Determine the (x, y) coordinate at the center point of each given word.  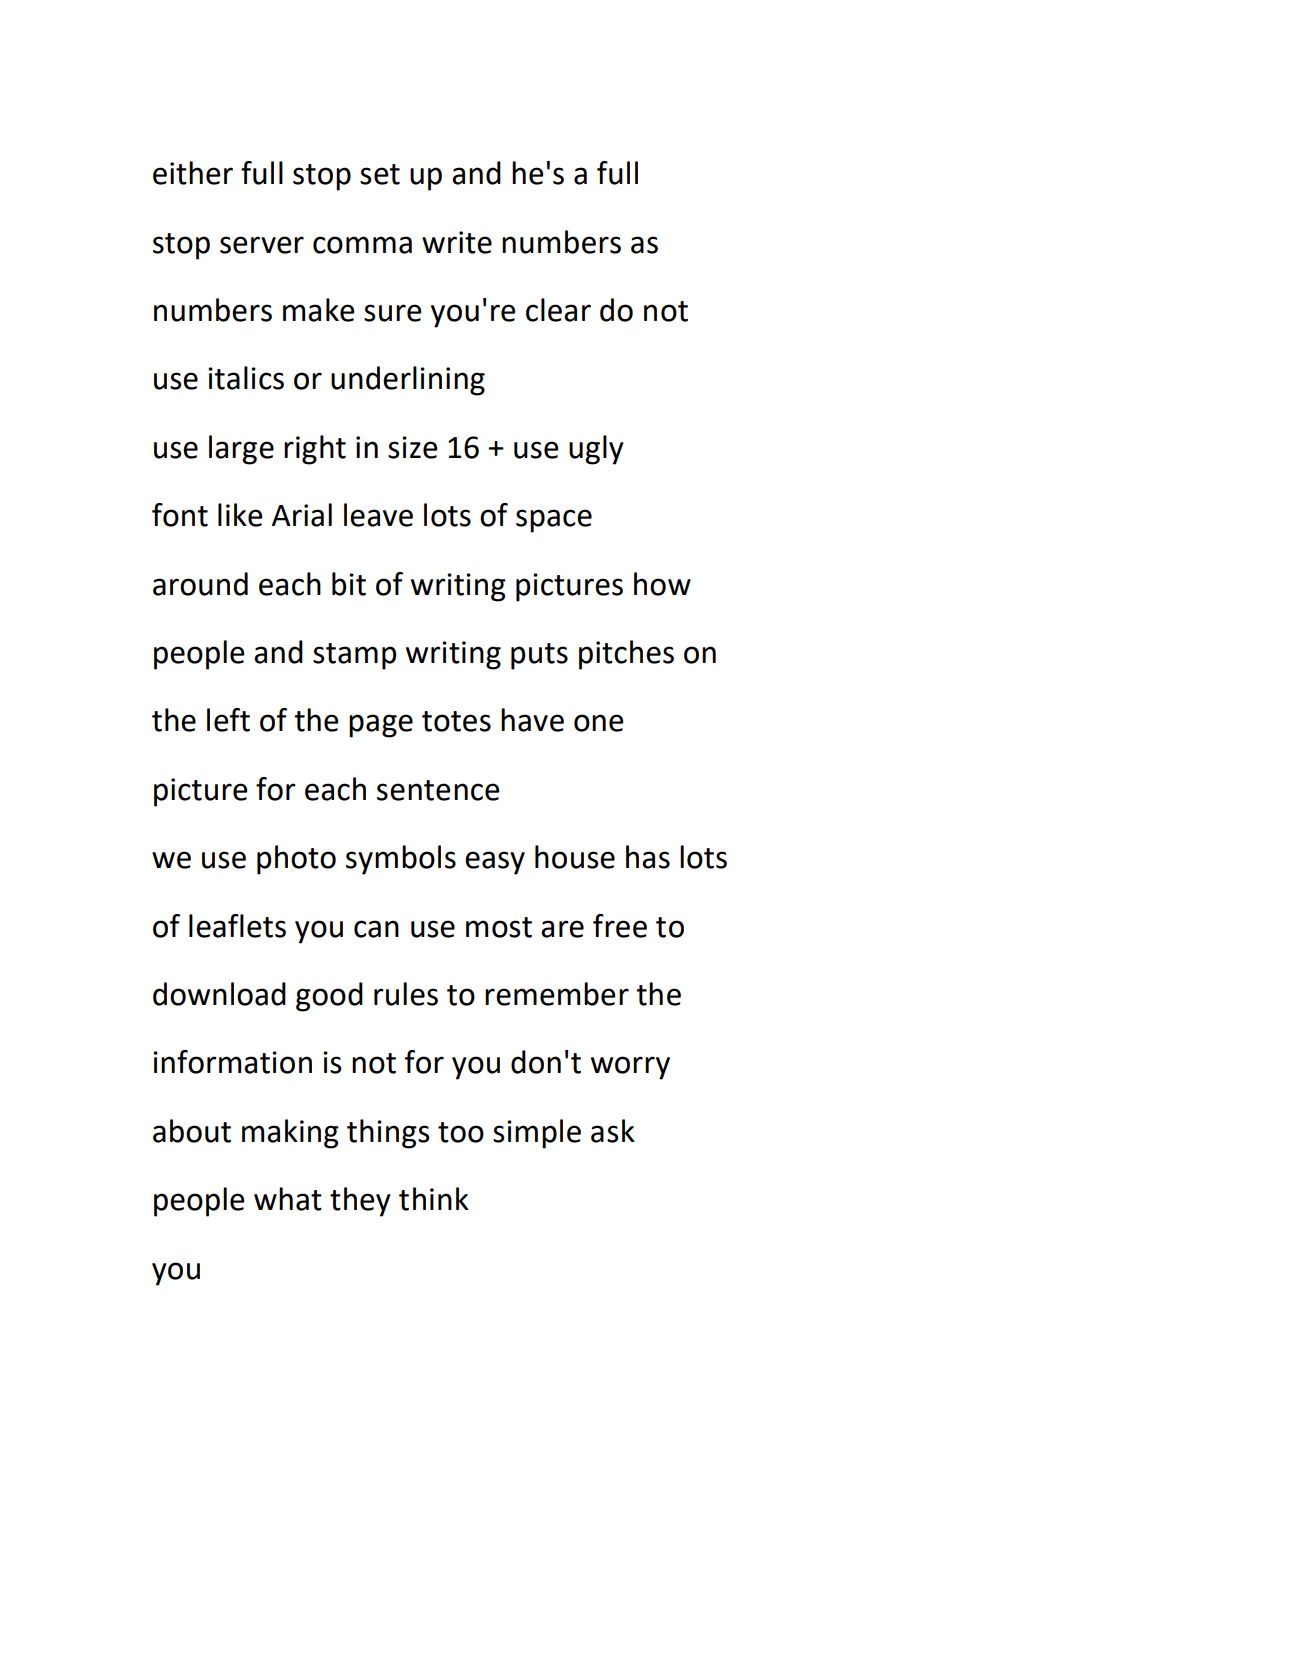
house (575, 857)
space (554, 521)
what (288, 1199)
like (240, 515)
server (262, 245)
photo (296, 860)
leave (378, 515)
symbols (401, 860)
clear (558, 310)
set (380, 174)
